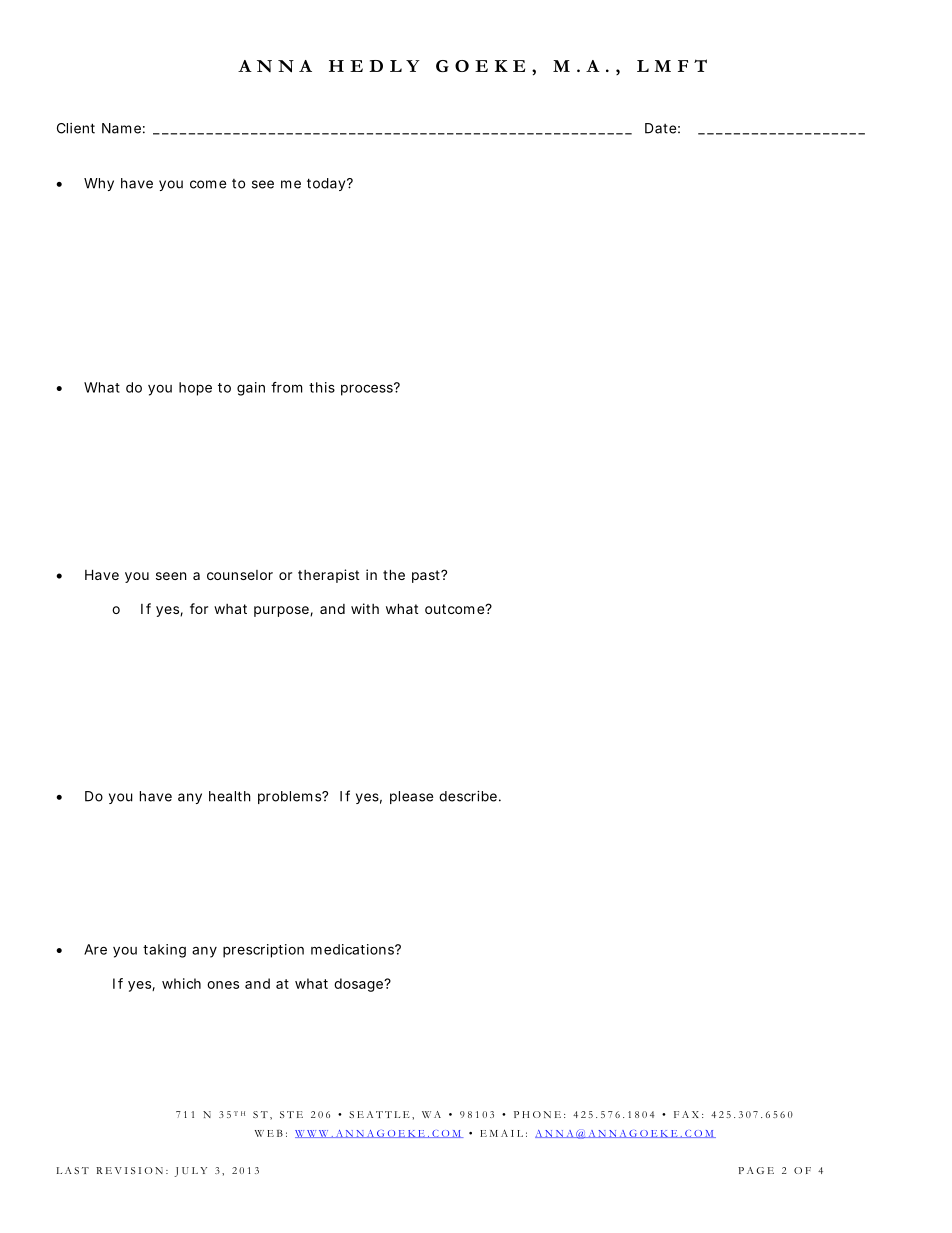 The height and width of the image is (1233, 952). I want to click on REVISION, so click(129, 1170).
